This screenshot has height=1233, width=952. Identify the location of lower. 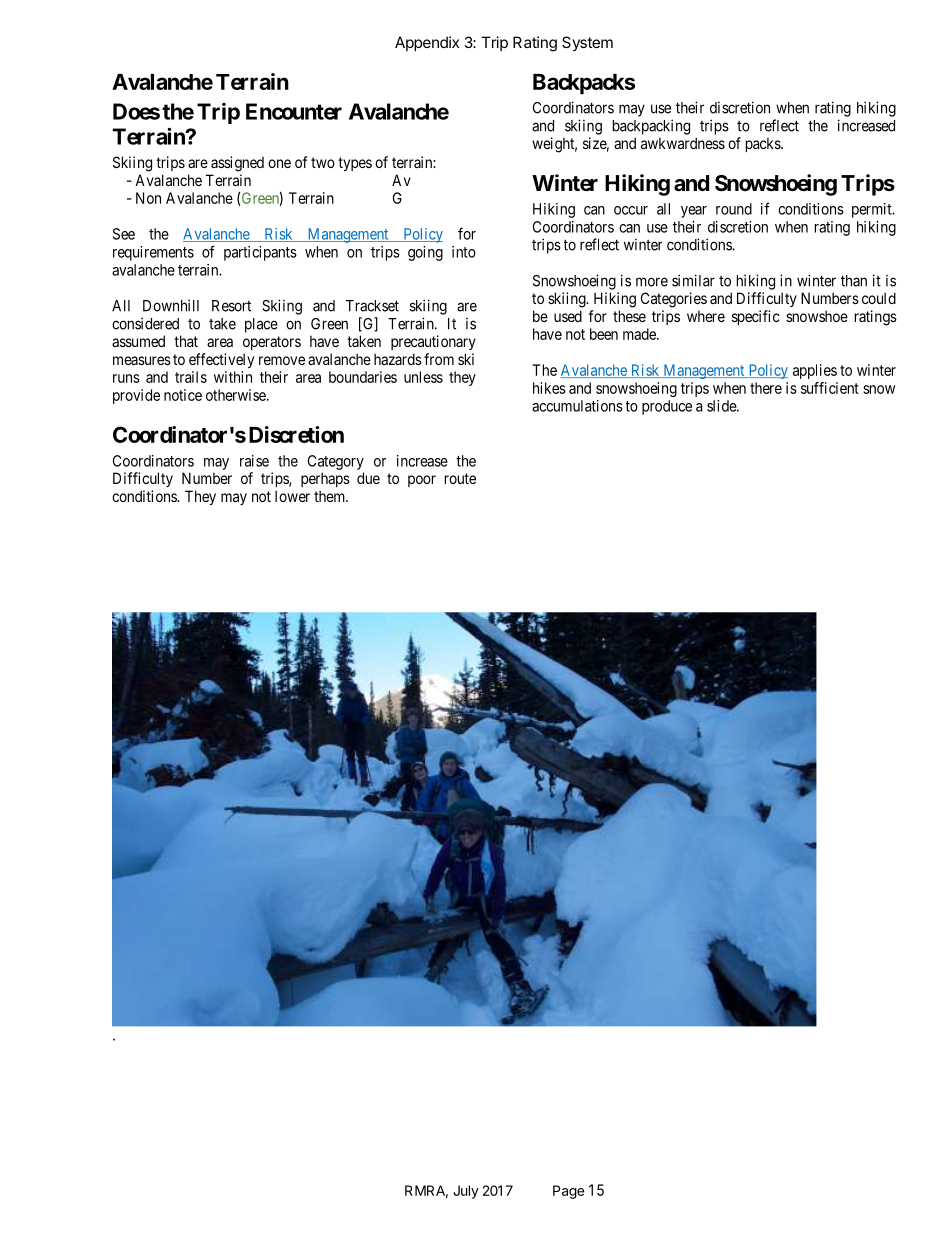
(292, 496).
